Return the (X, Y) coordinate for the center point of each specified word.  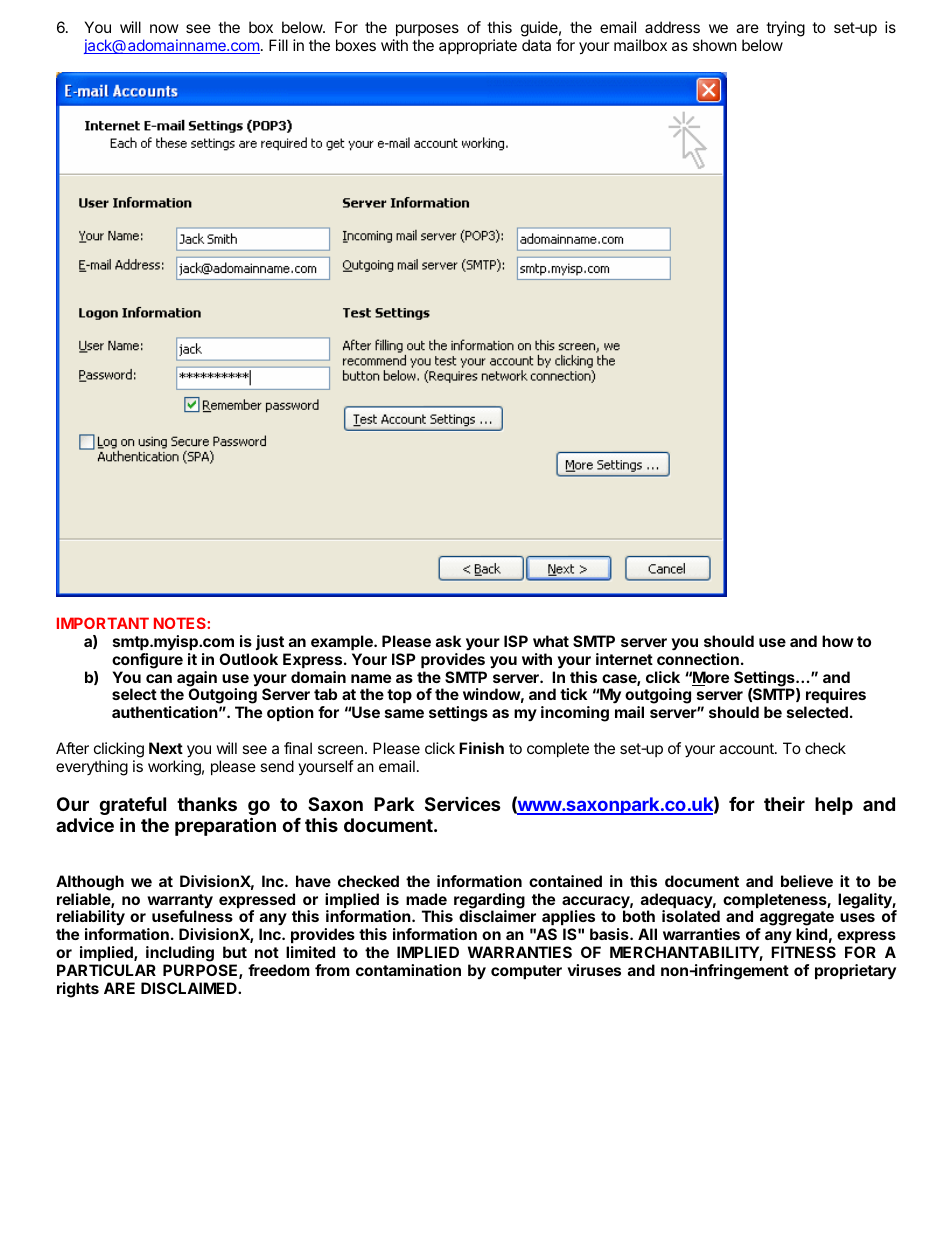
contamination (408, 970)
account (747, 748)
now (164, 28)
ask (448, 641)
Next (166, 748)
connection (698, 659)
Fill (278, 45)
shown (715, 45)
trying (785, 29)
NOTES (181, 623)
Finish (481, 748)
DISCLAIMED (190, 988)
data (536, 45)
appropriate (478, 46)
